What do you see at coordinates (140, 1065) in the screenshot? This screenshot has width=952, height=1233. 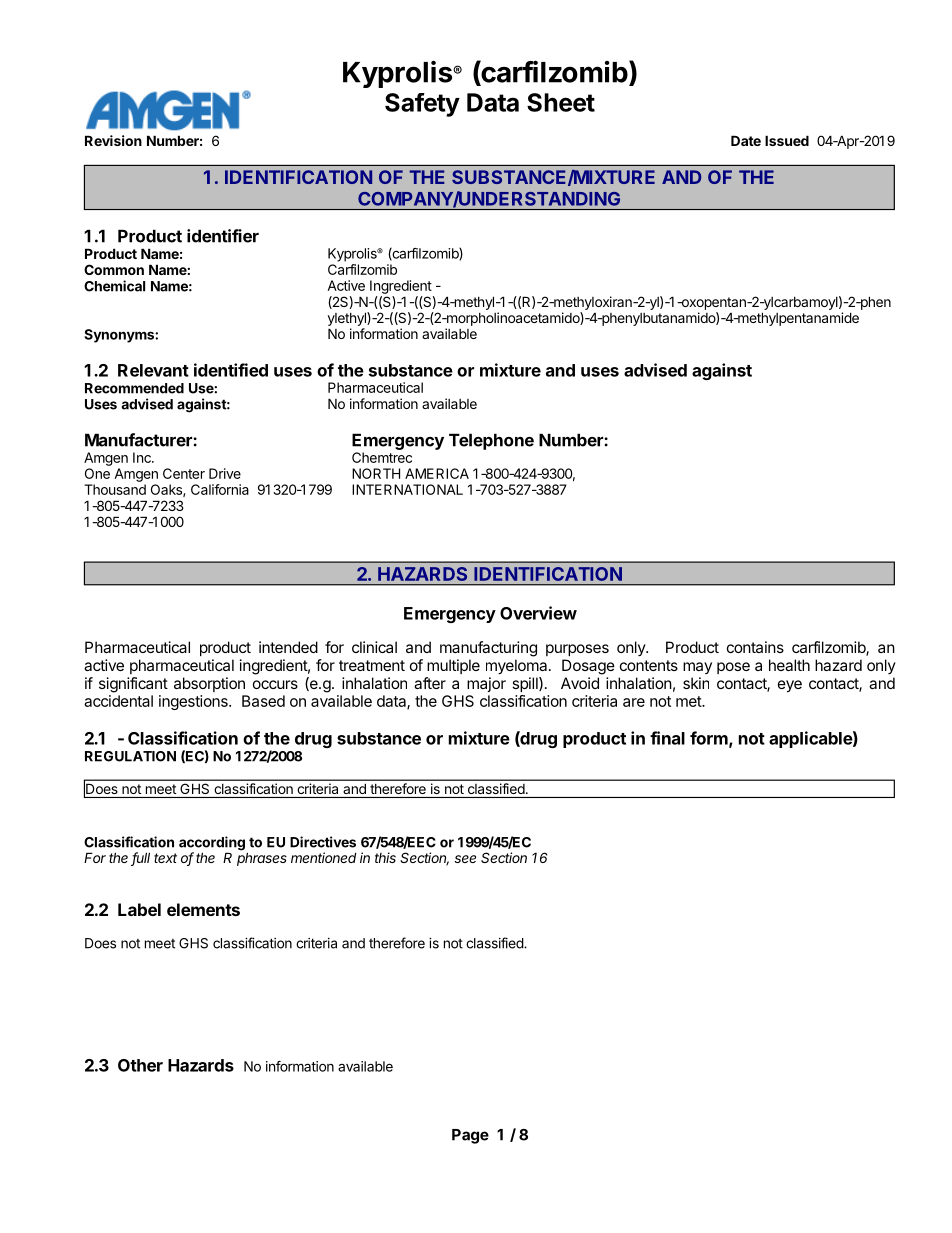 I see `Other` at bounding box center [140, 1065].
